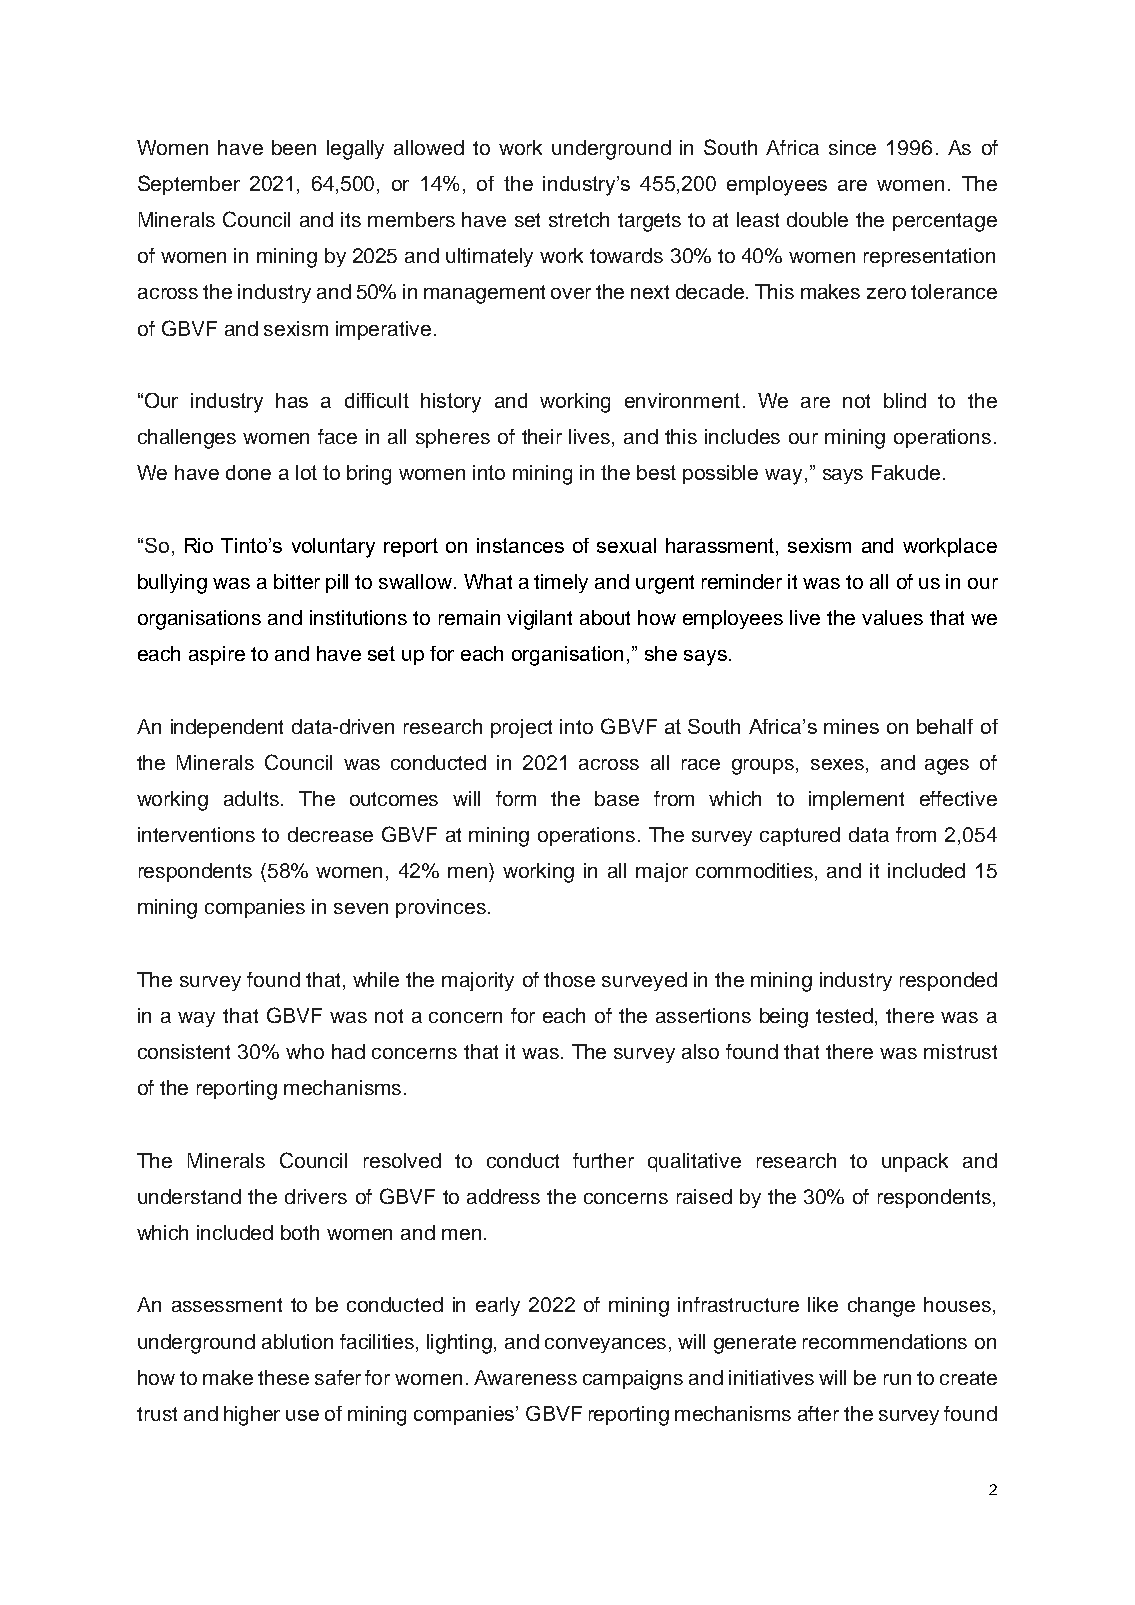 This page has width=1135, height=1605. Describe the element at coordinates (542, 436) in the page. I see `their` at that location.
